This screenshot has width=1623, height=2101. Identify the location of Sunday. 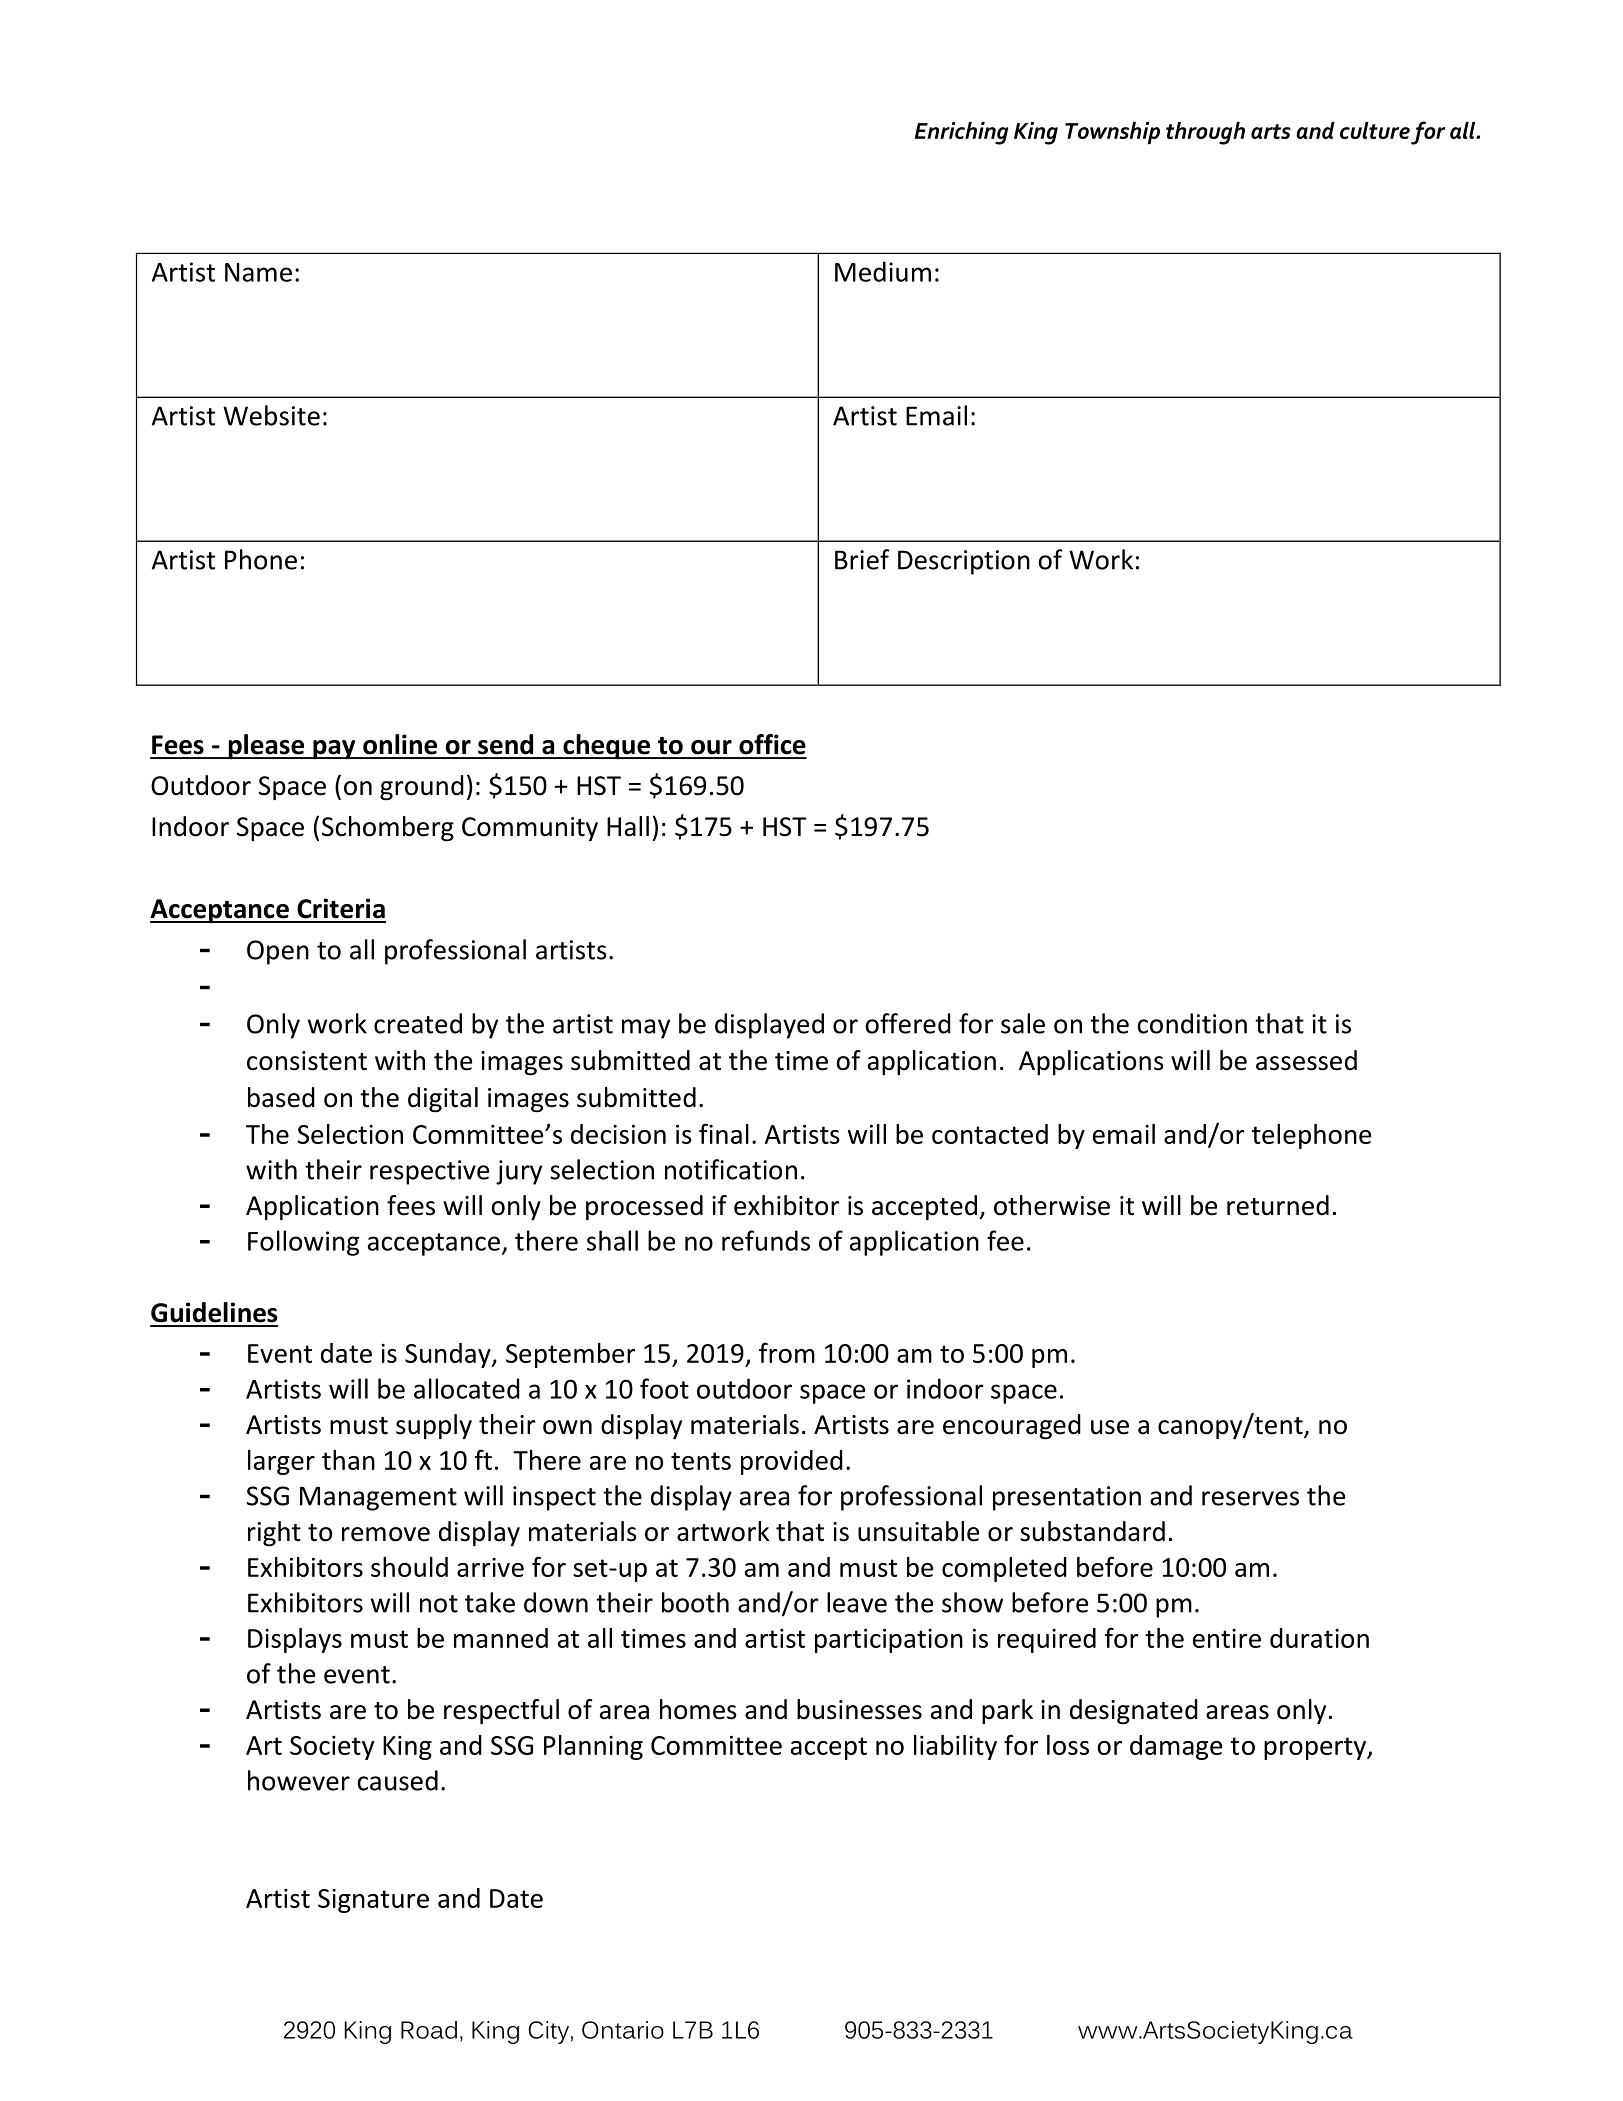
(449, 1355).
